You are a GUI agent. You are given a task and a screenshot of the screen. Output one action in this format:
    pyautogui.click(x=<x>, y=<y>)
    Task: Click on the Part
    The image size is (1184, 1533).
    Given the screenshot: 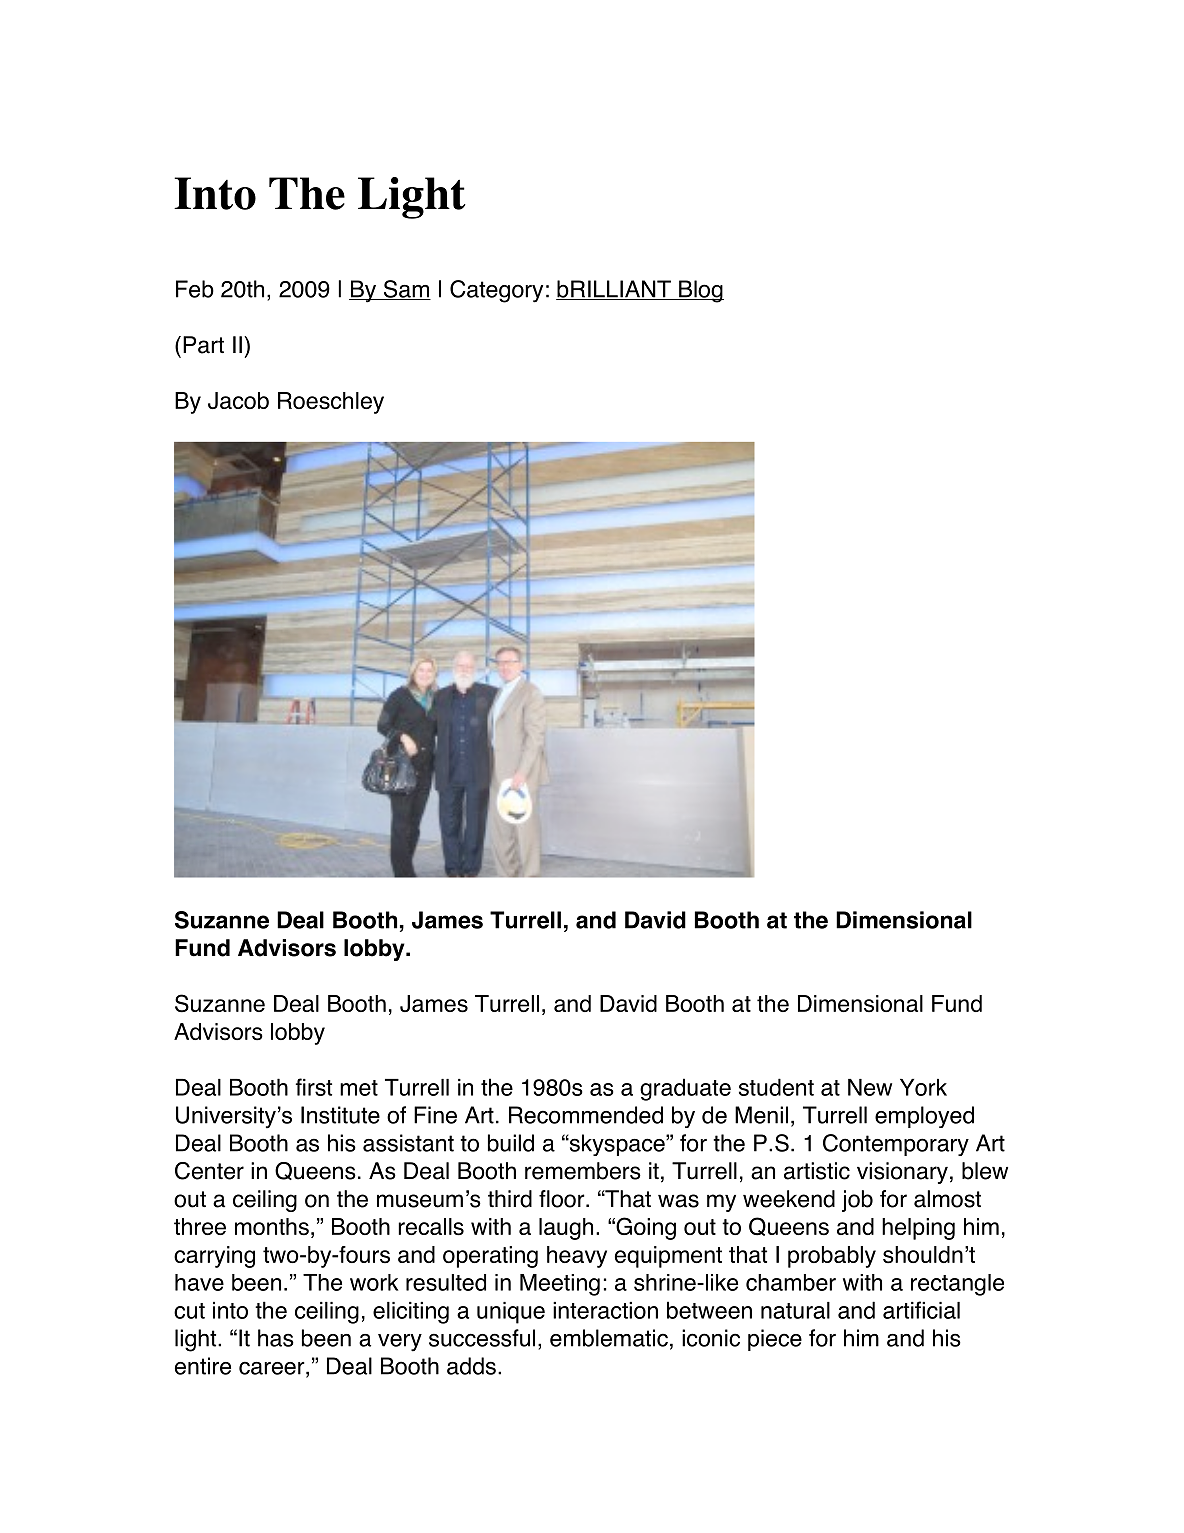 What is the action you would take?
    pyautogui.click(x=203, y=345)
